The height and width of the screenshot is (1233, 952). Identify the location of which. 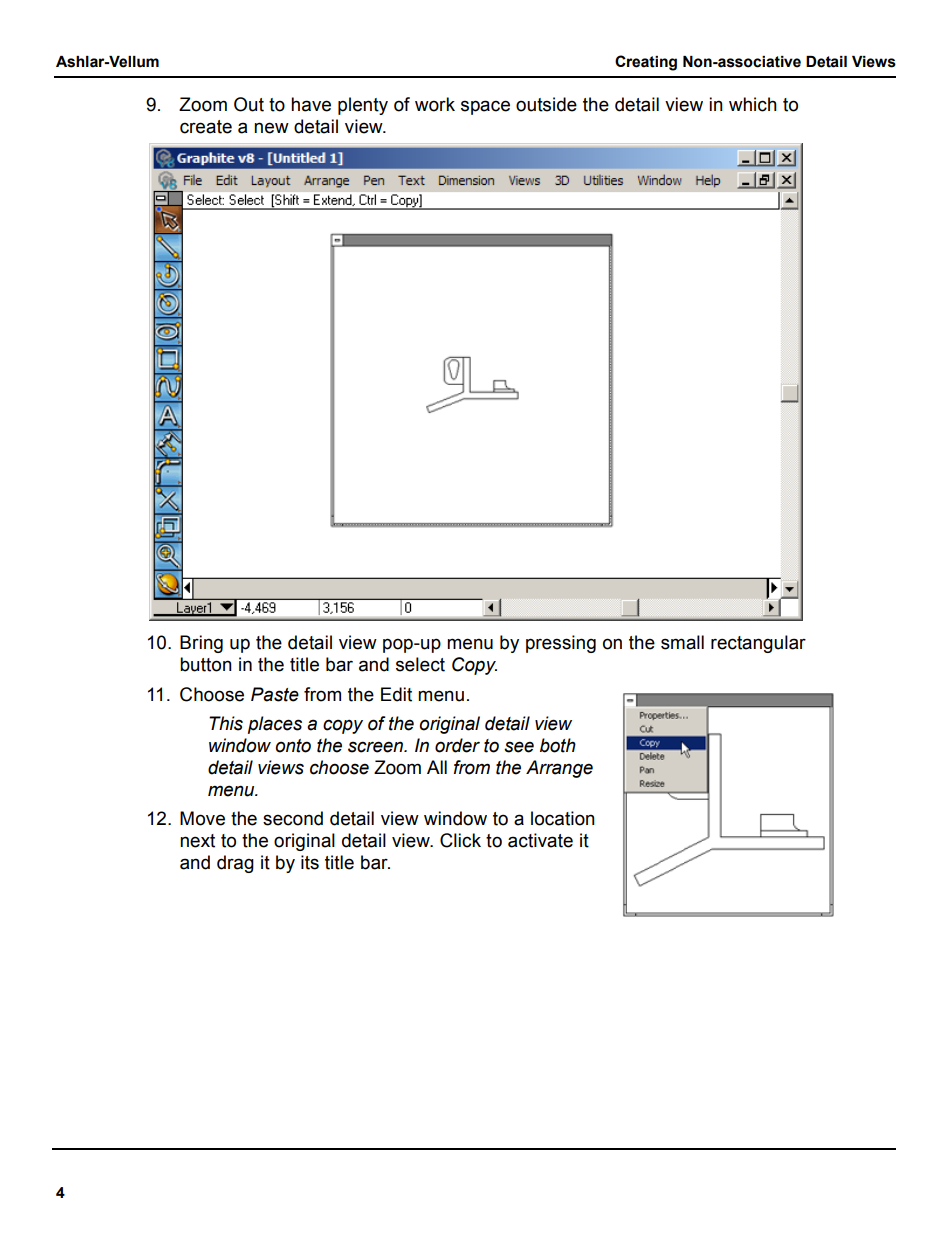
(753, 104).
